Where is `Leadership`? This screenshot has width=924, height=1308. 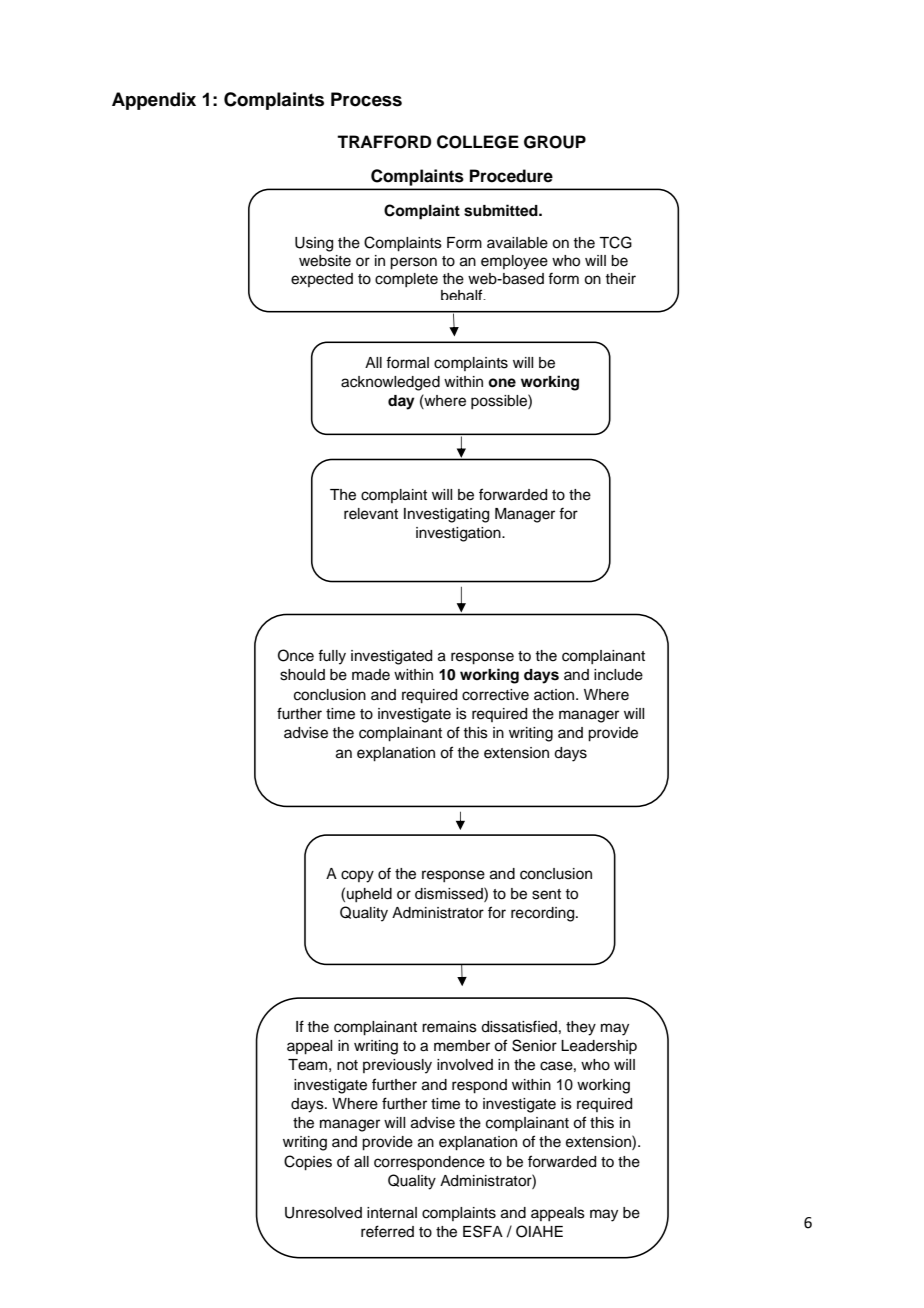
Leadership is located at coordinates (599, 1047).
